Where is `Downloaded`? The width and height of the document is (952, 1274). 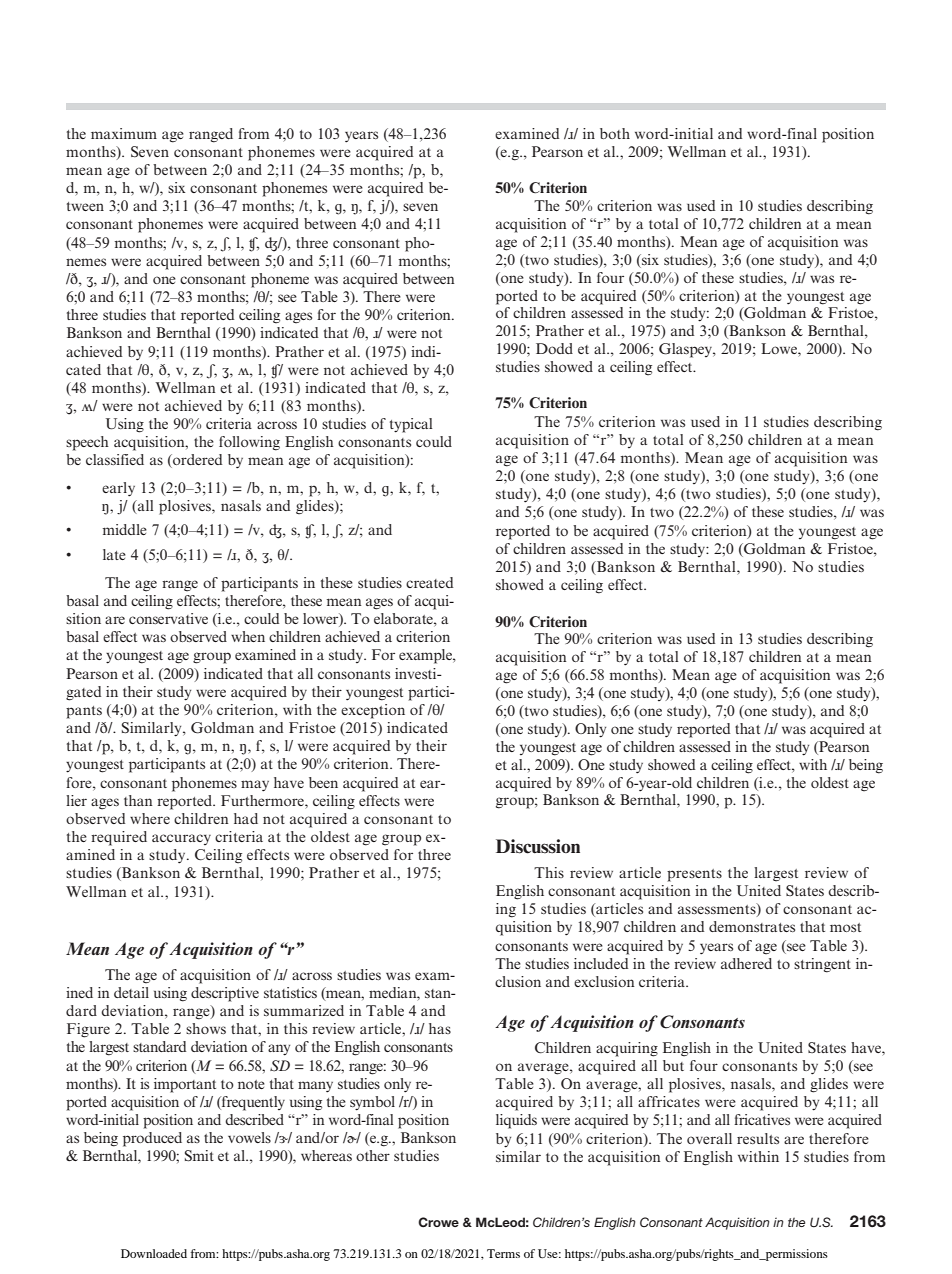 Downloaded is located at coordinates (154, 1253).
